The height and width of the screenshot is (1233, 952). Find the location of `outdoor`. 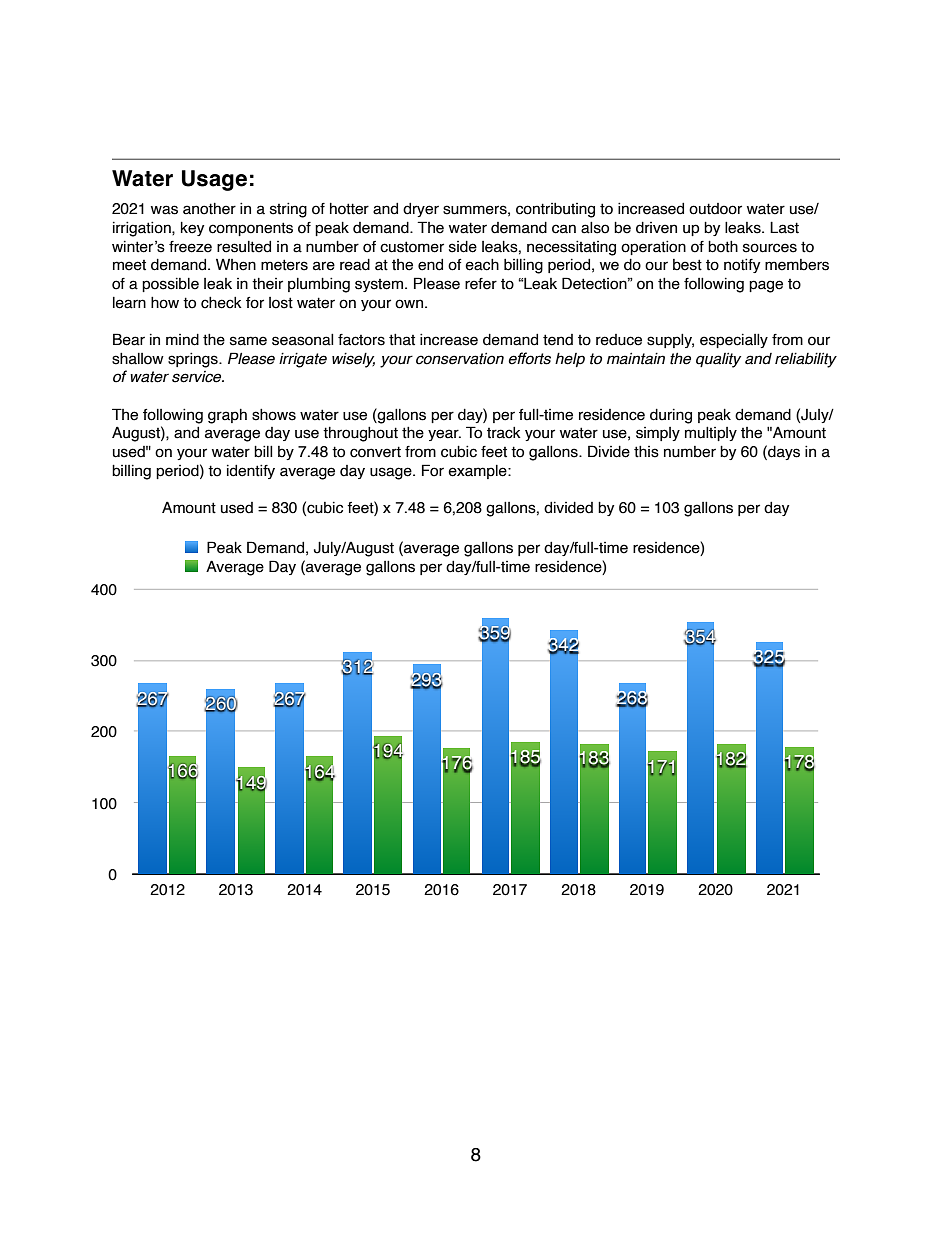

outdoor is located at coordinates (715, 209).
